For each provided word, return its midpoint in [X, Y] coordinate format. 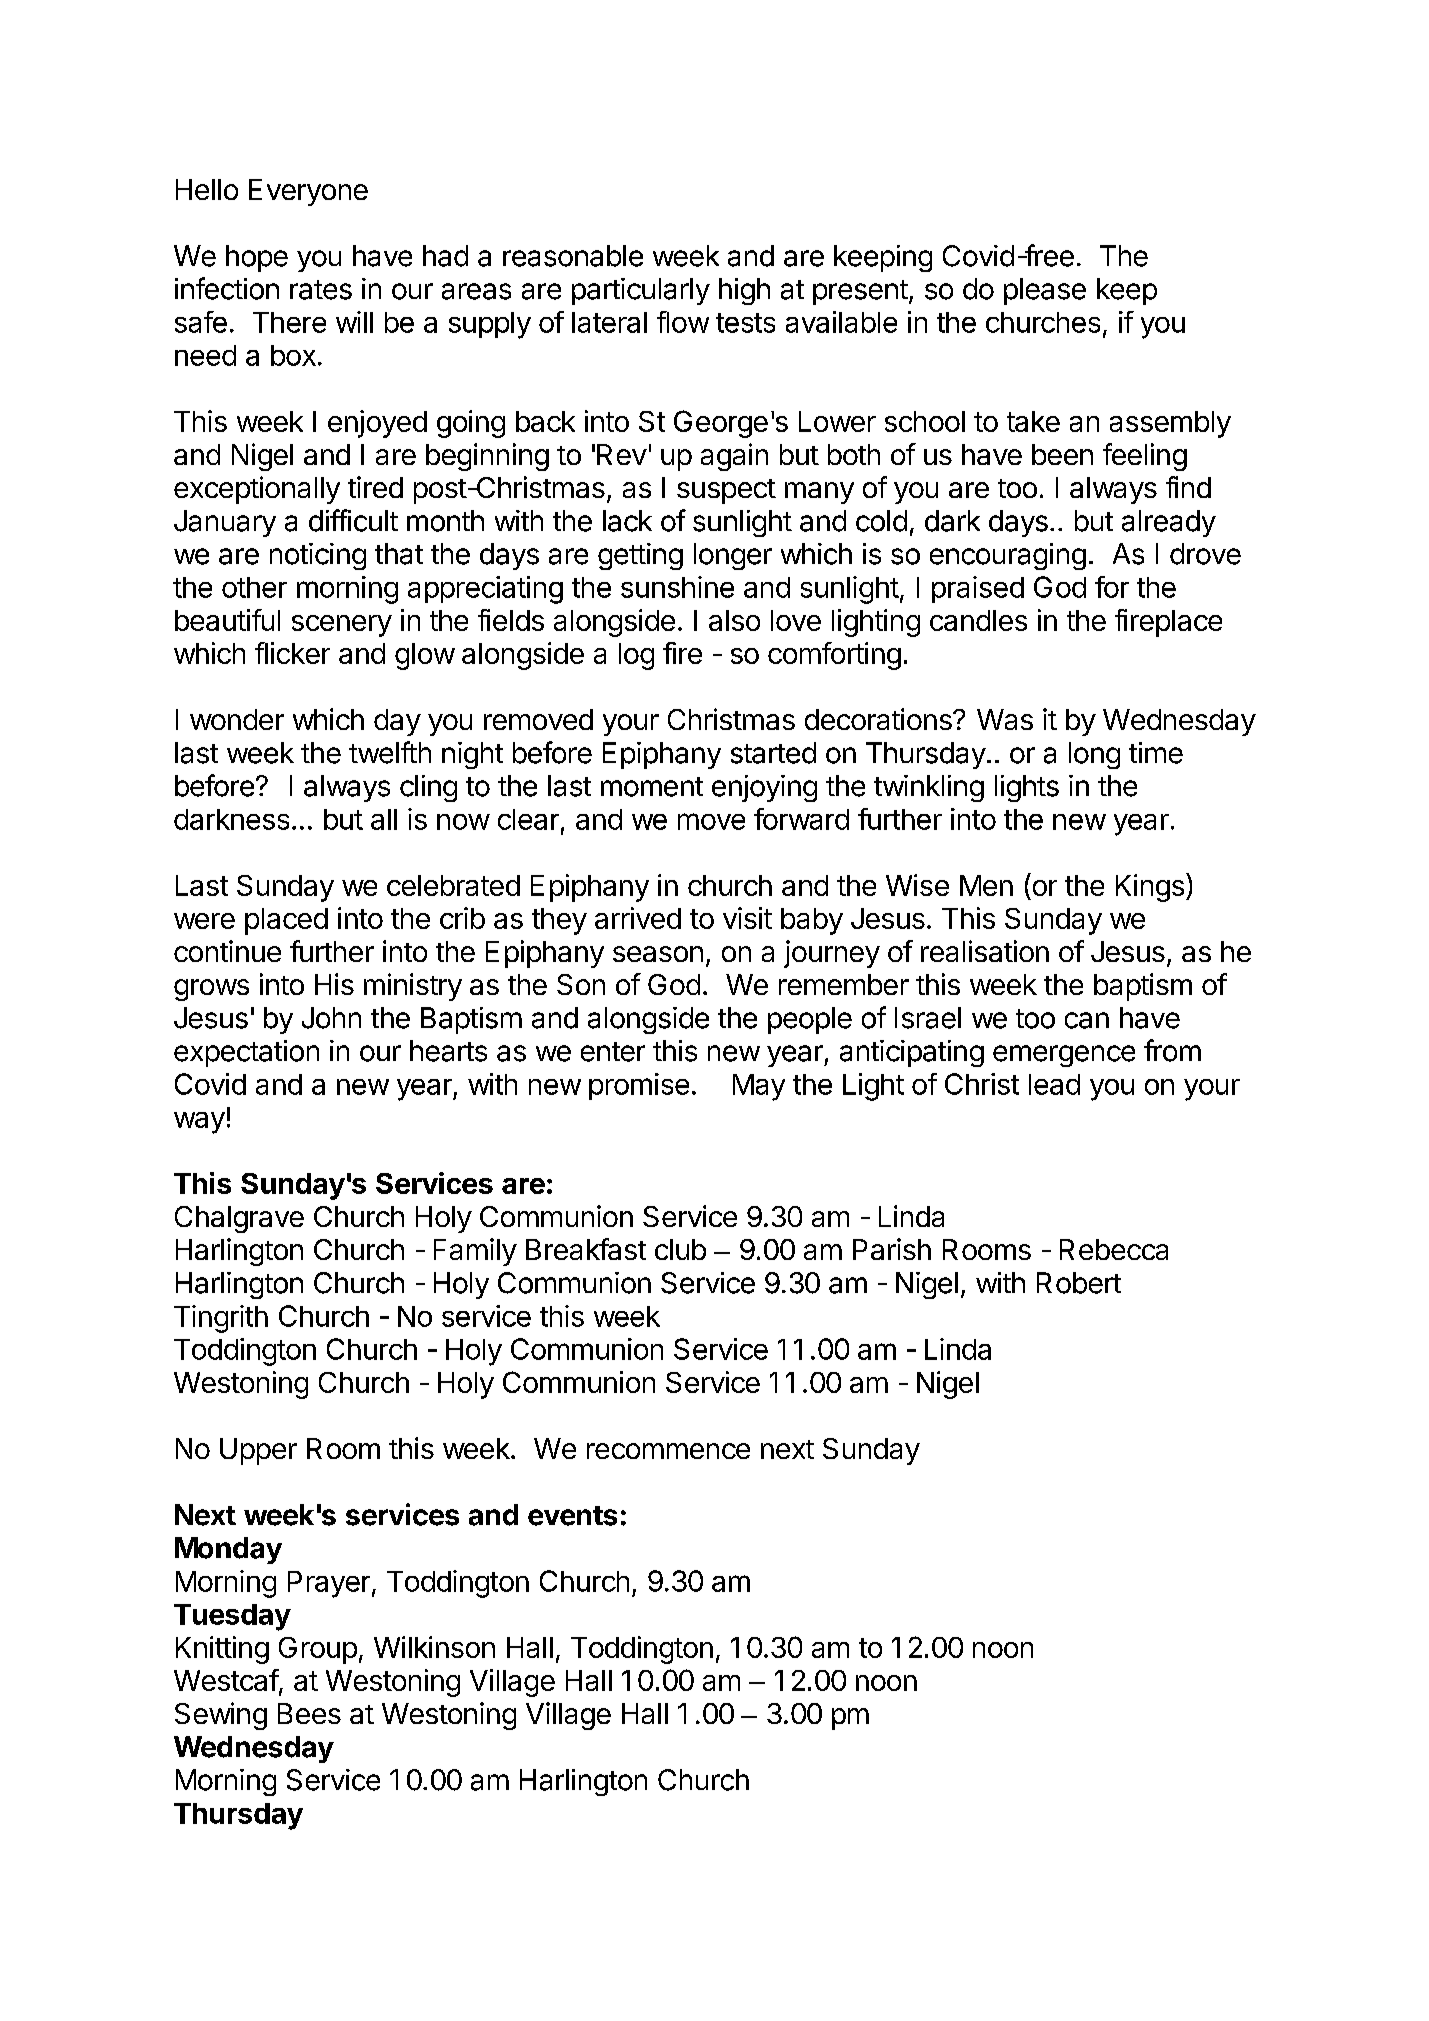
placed [286, 921]
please [1045, 291]
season [658, 954]
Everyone [308, 192]
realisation [985, 951]
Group [318, 1650]
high [744, 291]
